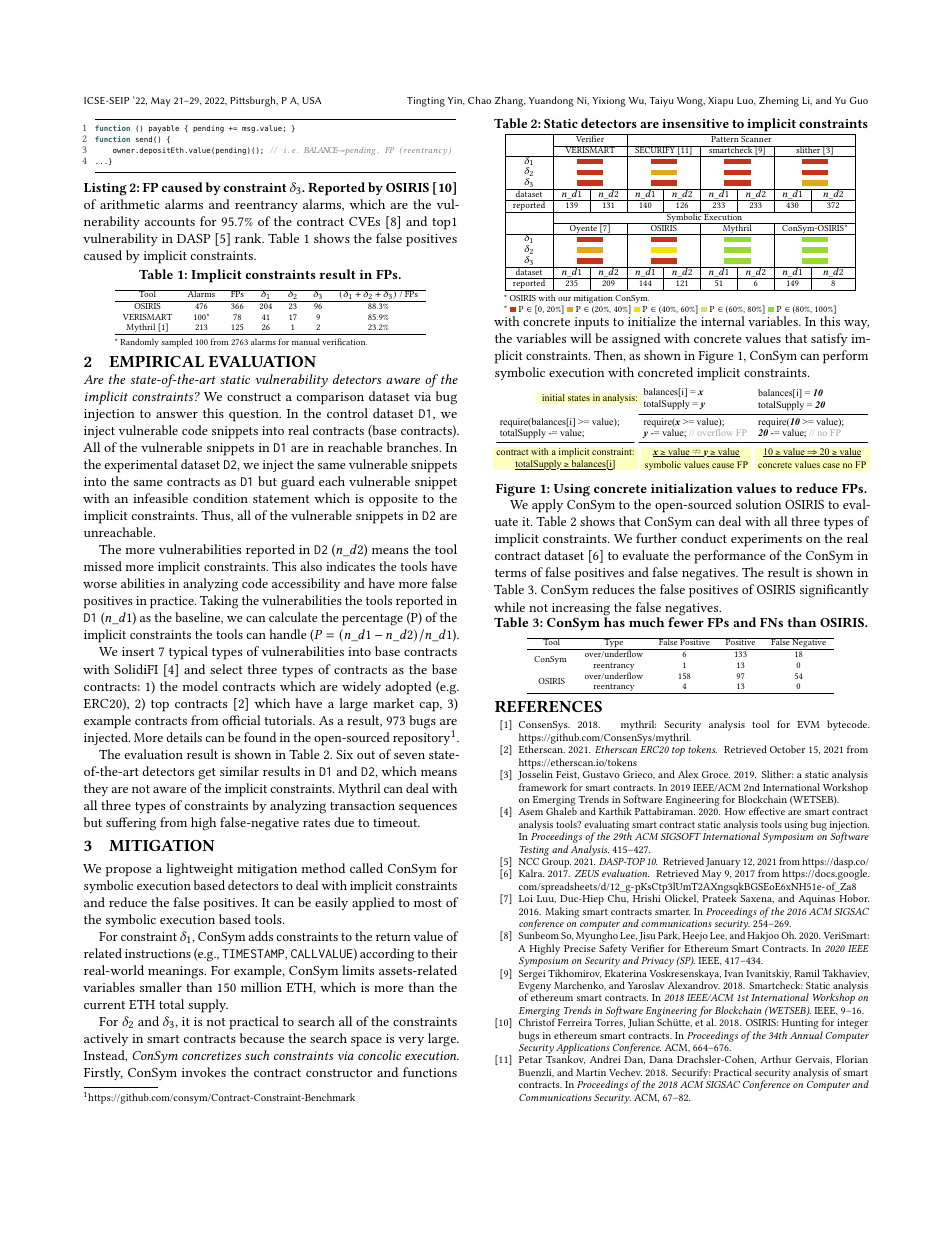 The height and width of the document is (1233, 952). Describe the element at coordinates (831, 465) in the document. I see `case` at that location.
